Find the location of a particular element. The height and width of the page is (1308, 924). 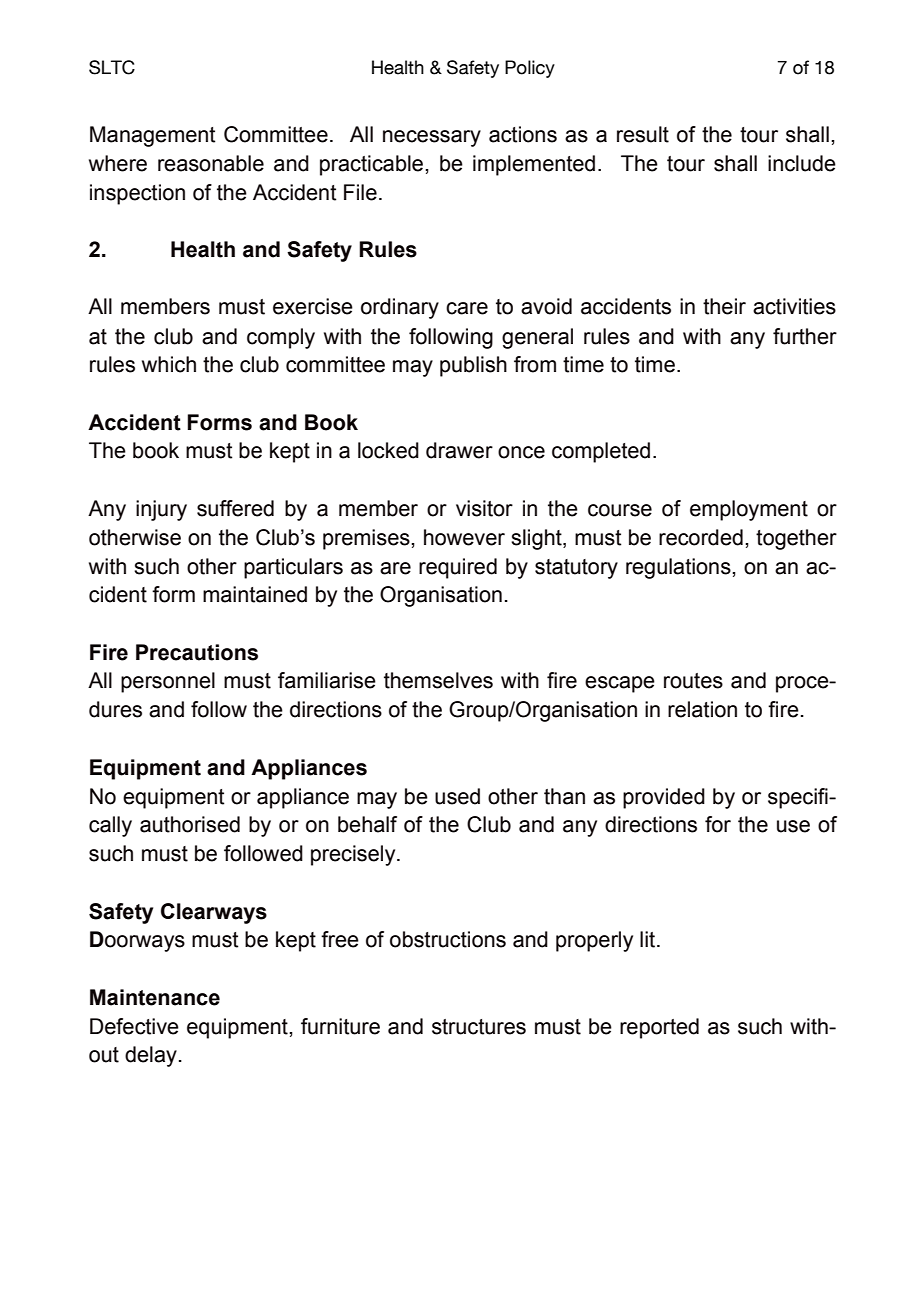

recorded is located at coordinates (701, 537).
